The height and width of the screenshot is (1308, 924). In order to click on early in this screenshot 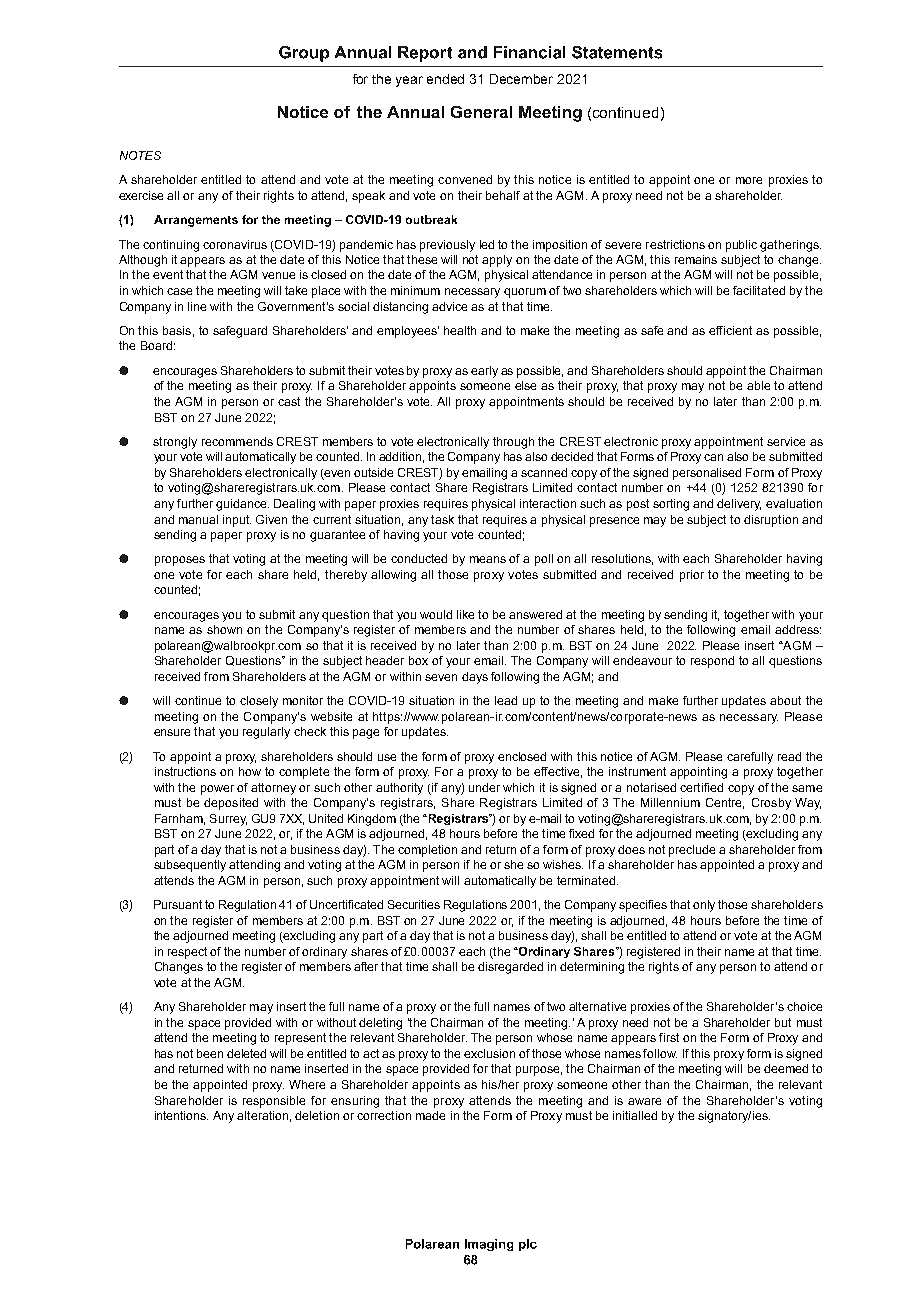, I will do `click(484, 372)`.
